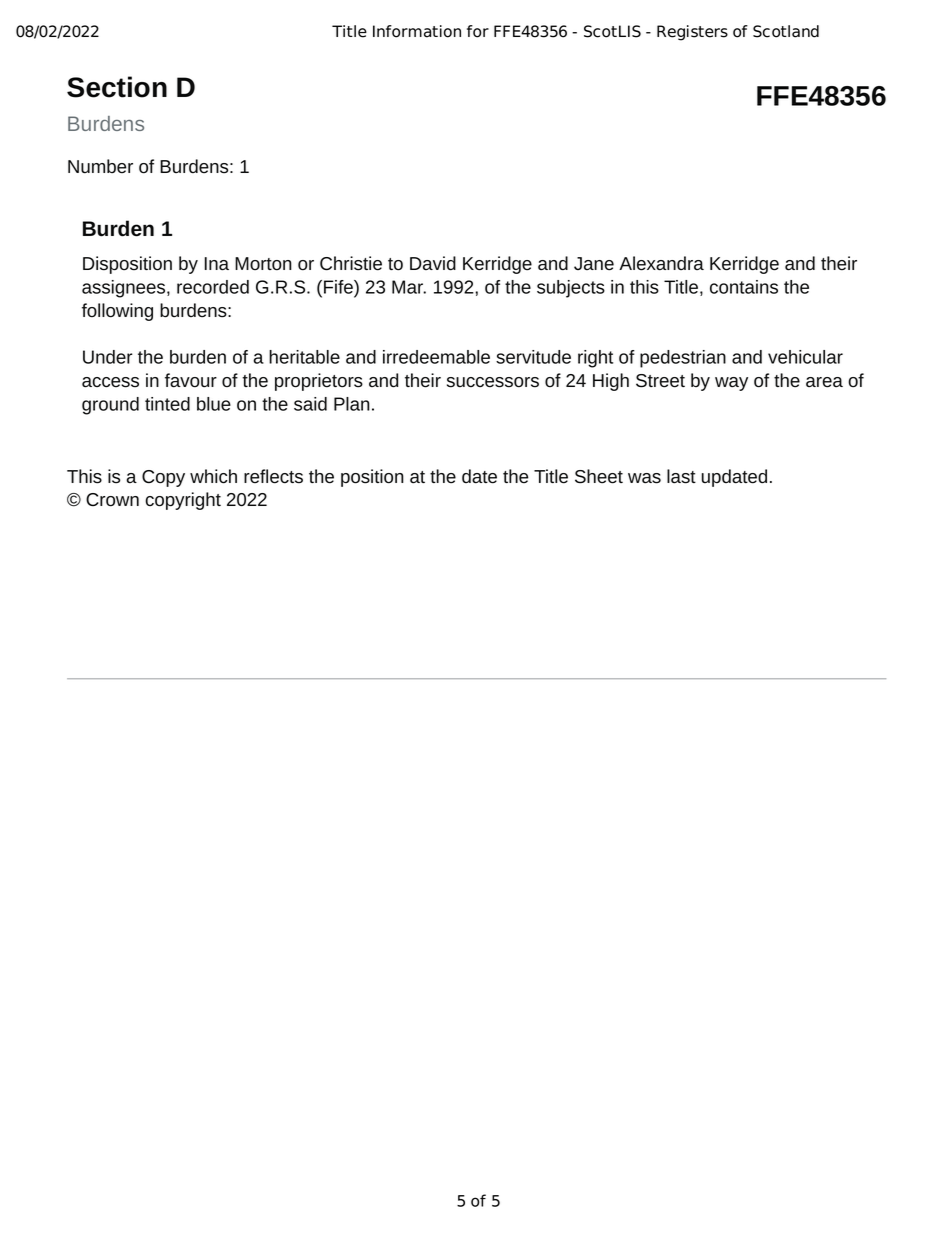  What do you see at coordinates (351, 263) in the image?
I see `Christie` at bounding box center [351, 263].
